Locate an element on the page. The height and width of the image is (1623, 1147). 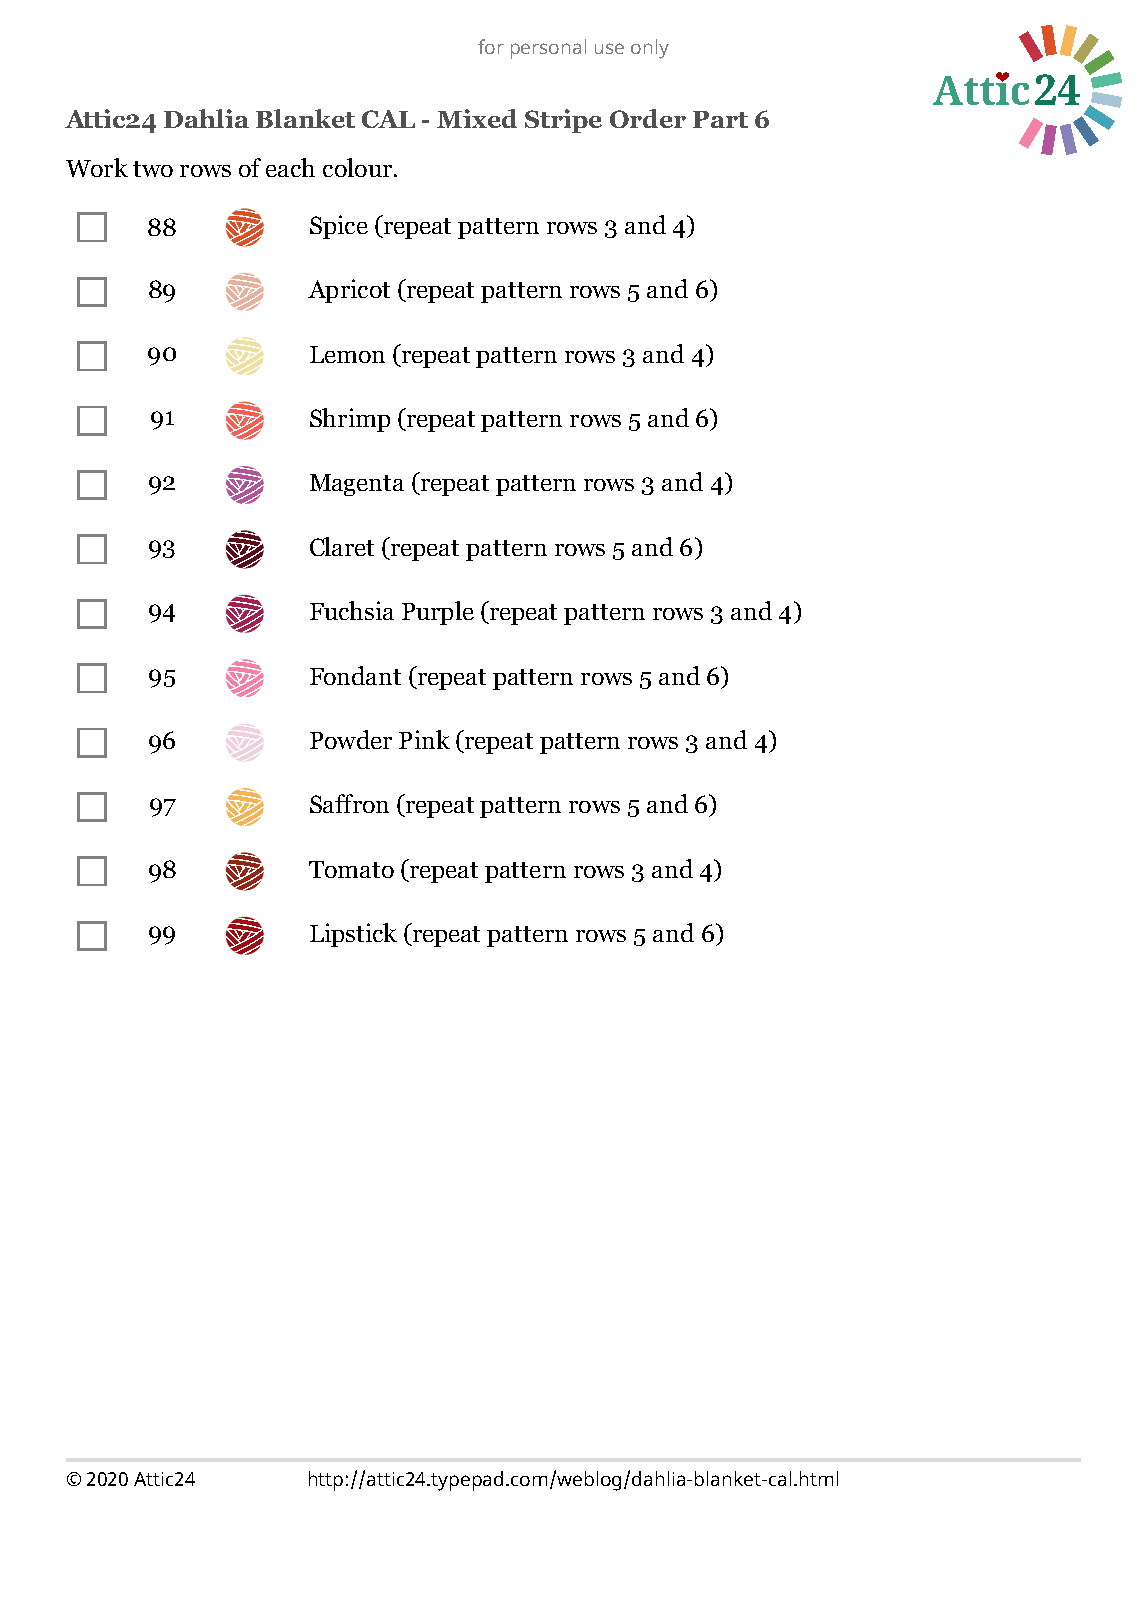
only is located at coordinates (650, 49).
